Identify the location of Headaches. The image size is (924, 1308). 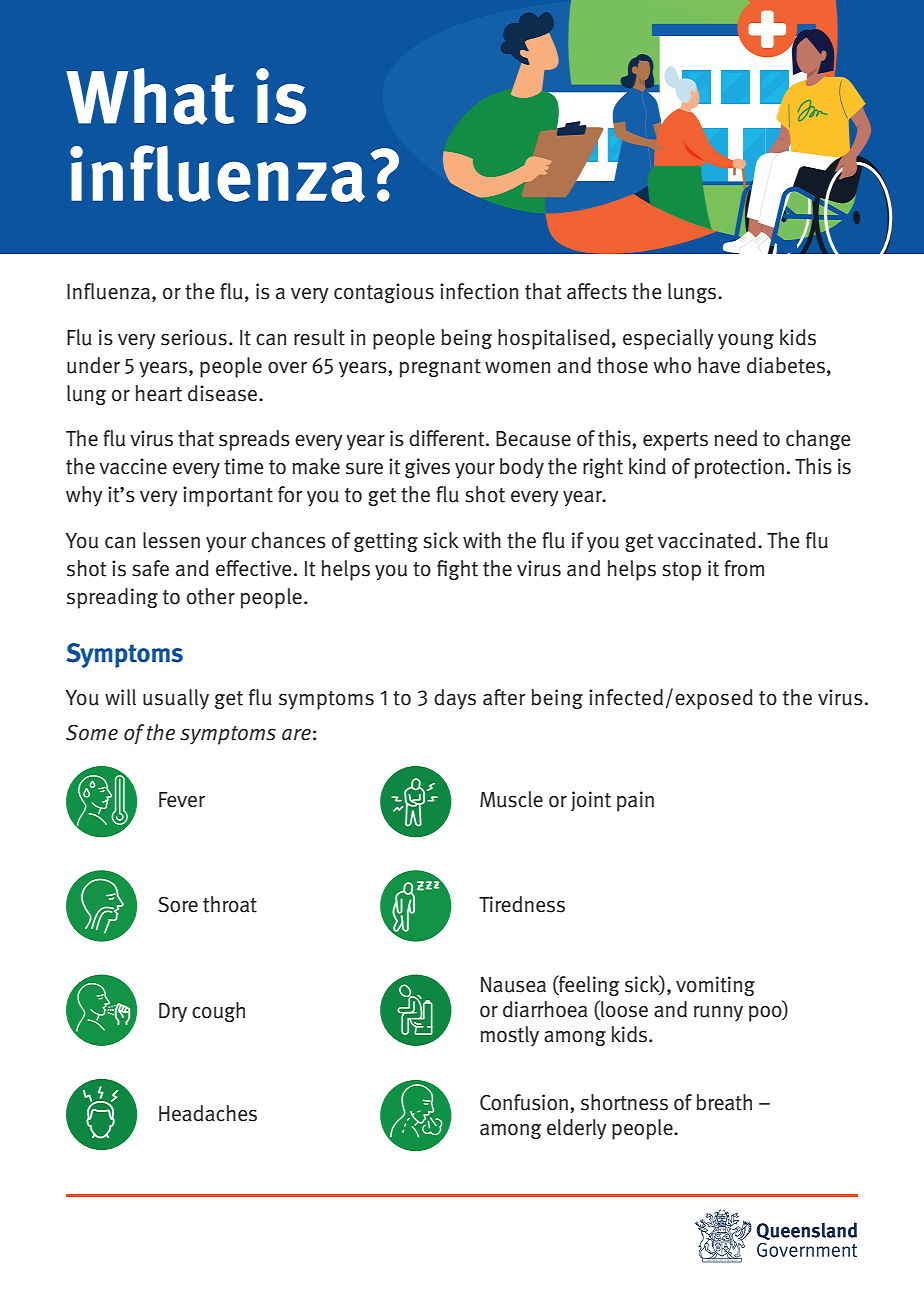
(208, 1113).
